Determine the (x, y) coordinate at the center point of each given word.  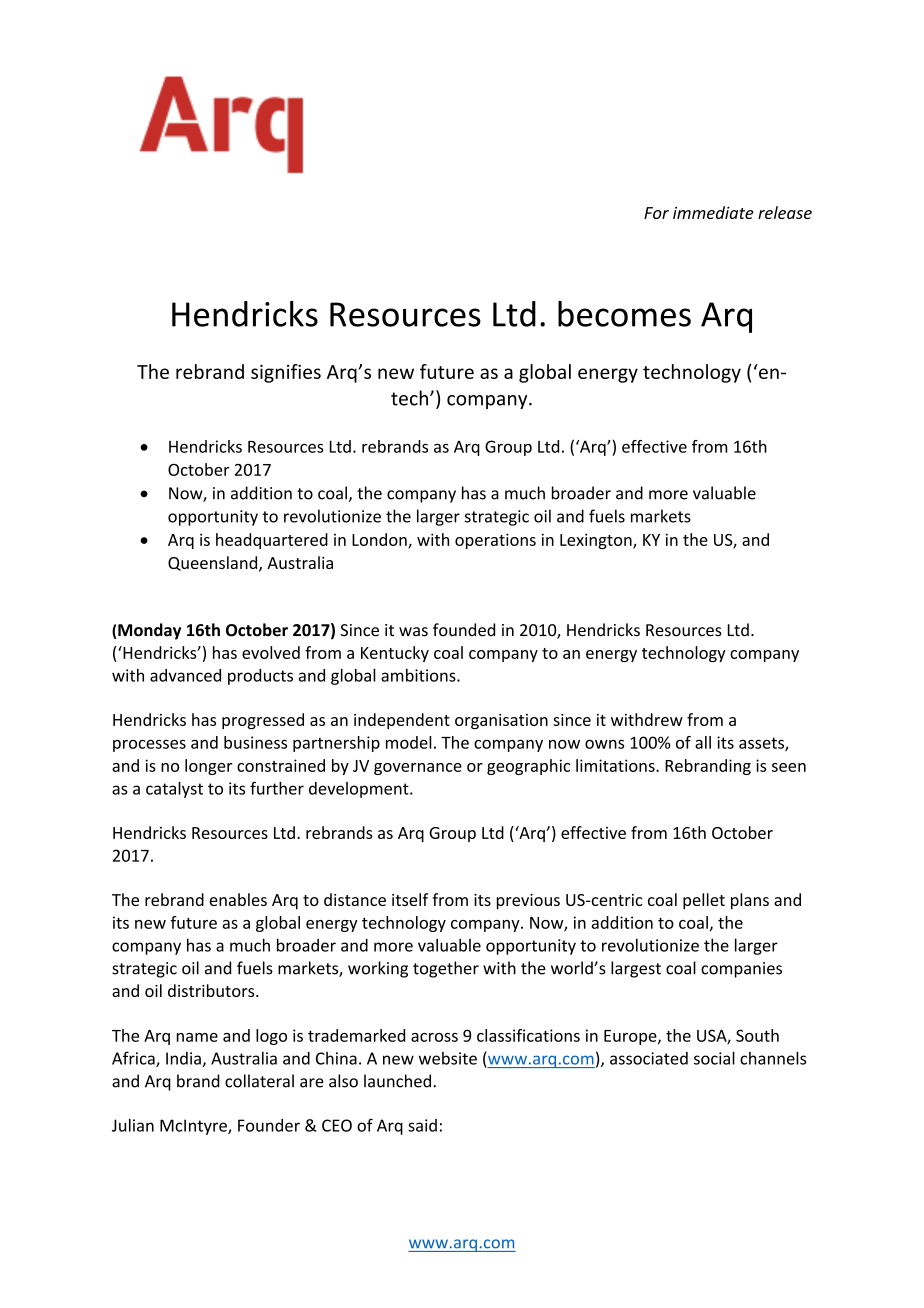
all (703, 742)
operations (495, 541)
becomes (624, 314)
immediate (713, 212)
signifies (286, 373)
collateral (259, 1081)
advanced (185, 675)
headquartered (272, 541)
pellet (704, 901)
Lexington (597, 541)
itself (410, 899)
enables (238, 899)
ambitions (419, 675)
